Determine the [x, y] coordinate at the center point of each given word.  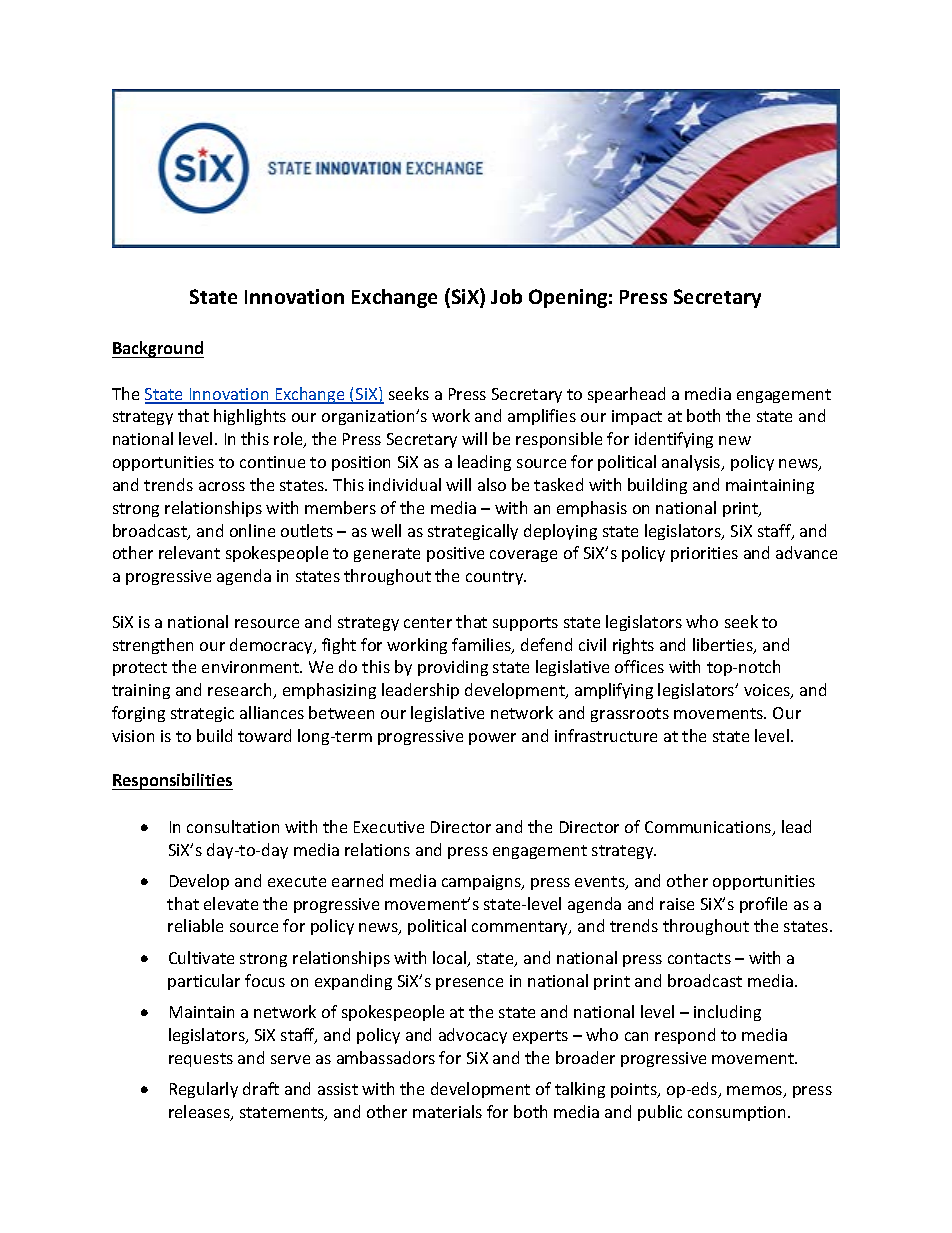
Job [506, 296]
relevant [189, 552]
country [496, 578]
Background [158, 349]
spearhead [626, 395]
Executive [389, 827]
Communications [709, 828]
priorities [704, 554]
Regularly [204, 1090]
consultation [233, 826]
